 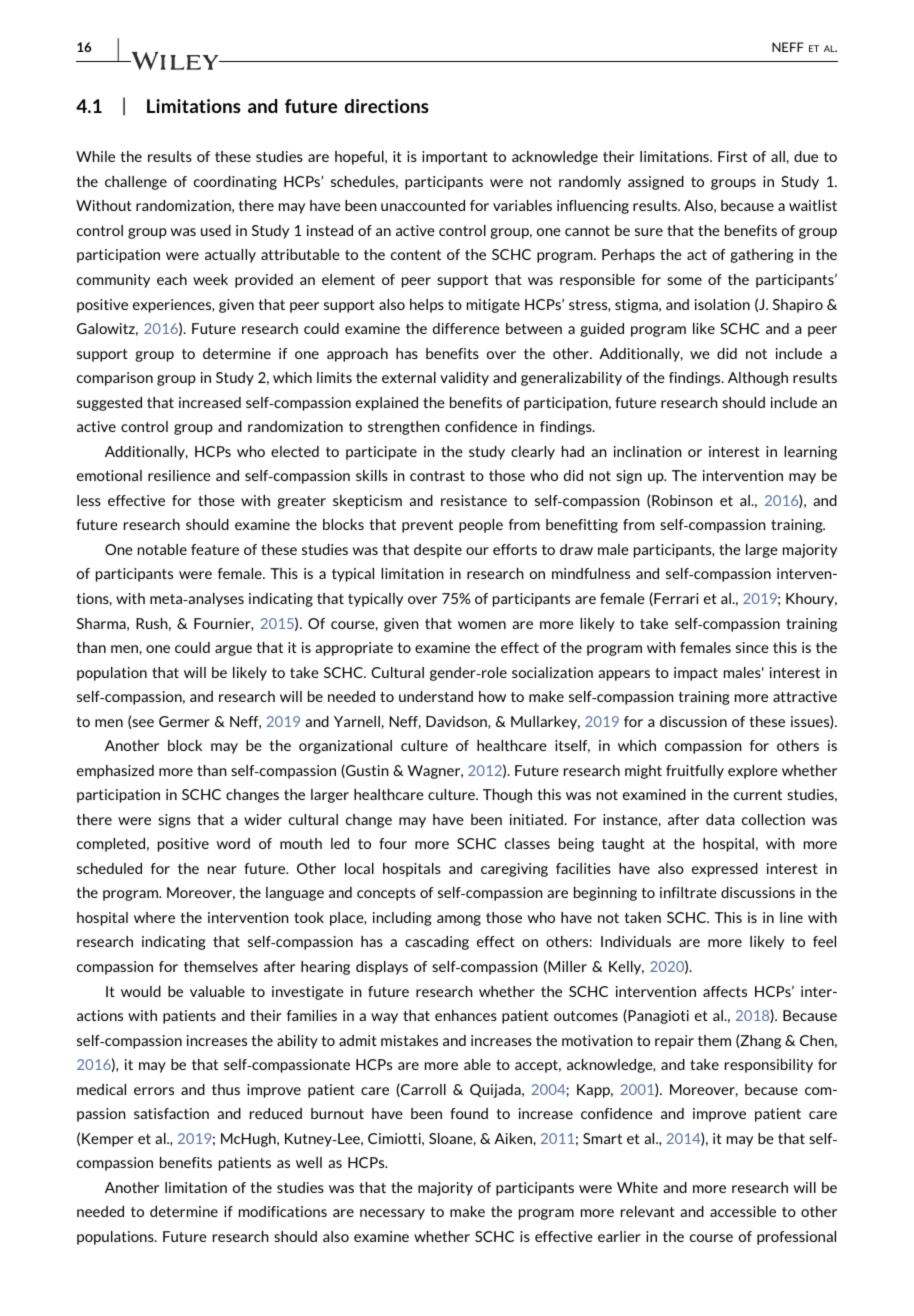 What do you see at coordinates (459, 920) in the document?
I see `among` at bounding box center [459, 920].
